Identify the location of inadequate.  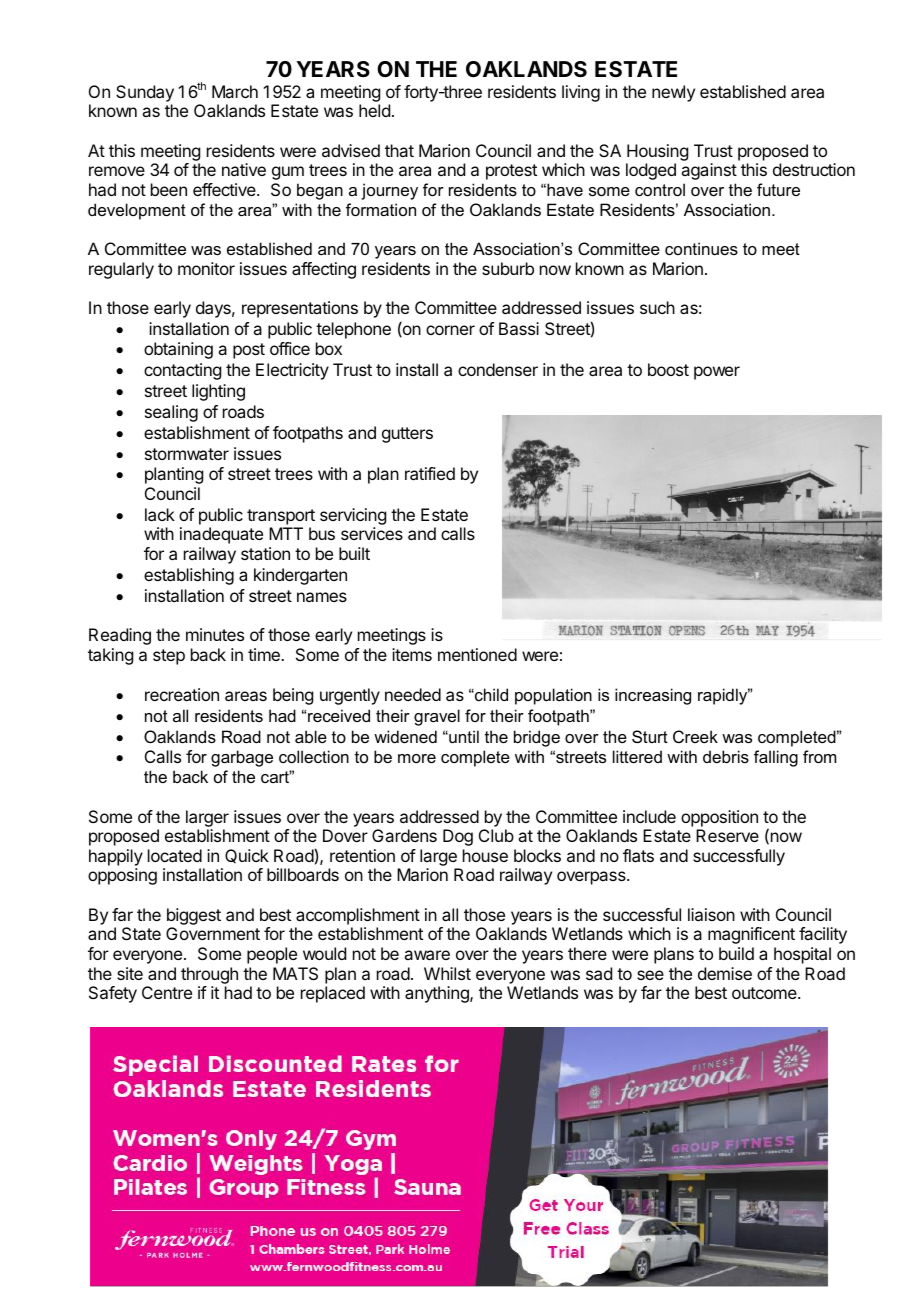
(221, 535).
